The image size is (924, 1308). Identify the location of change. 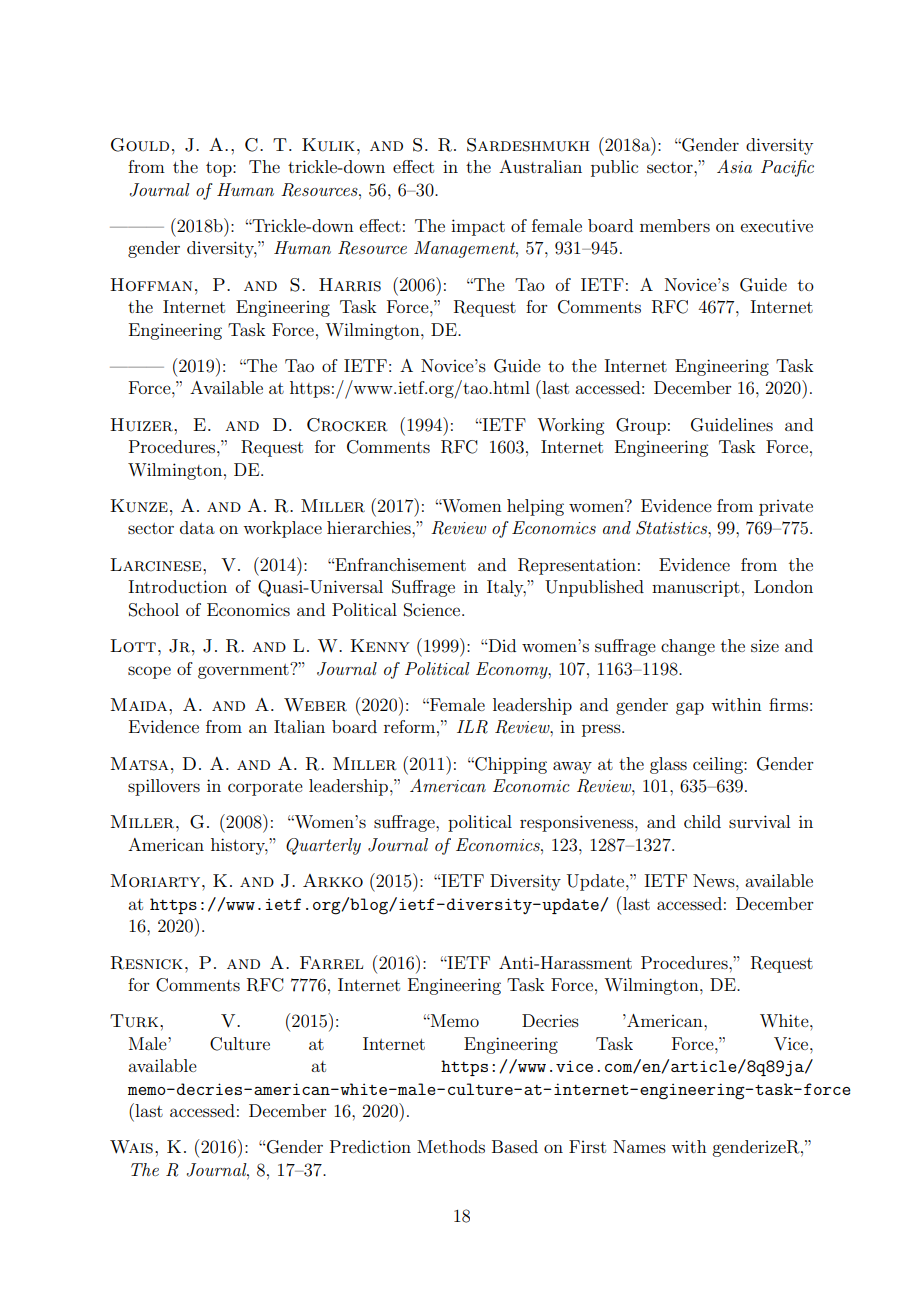
(688, 647).
